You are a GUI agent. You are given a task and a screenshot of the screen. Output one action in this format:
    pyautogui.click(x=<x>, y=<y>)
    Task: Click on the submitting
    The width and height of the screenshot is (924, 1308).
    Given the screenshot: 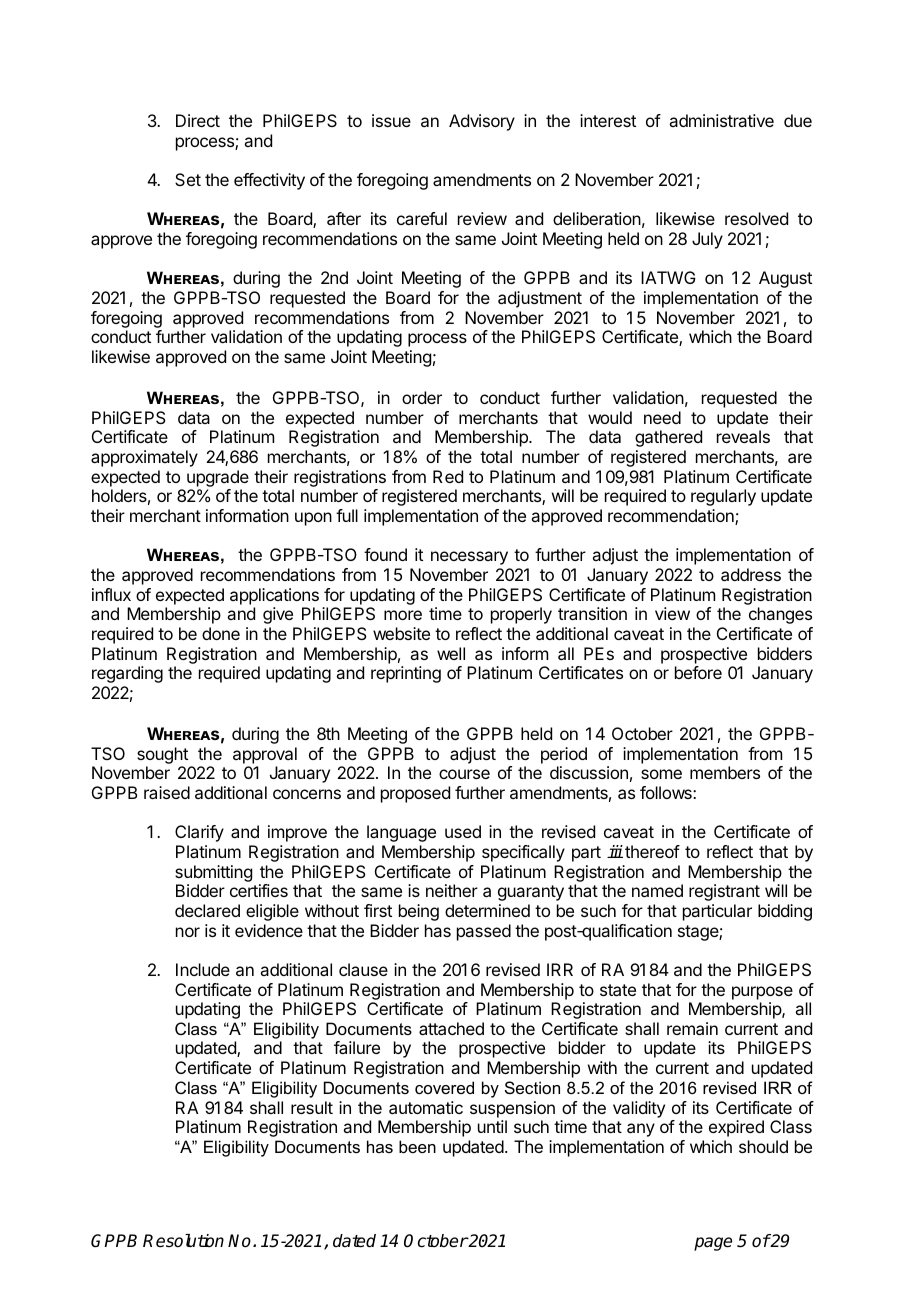 What is the action you would take?
    pyautogui.click(x=213, y=873)
